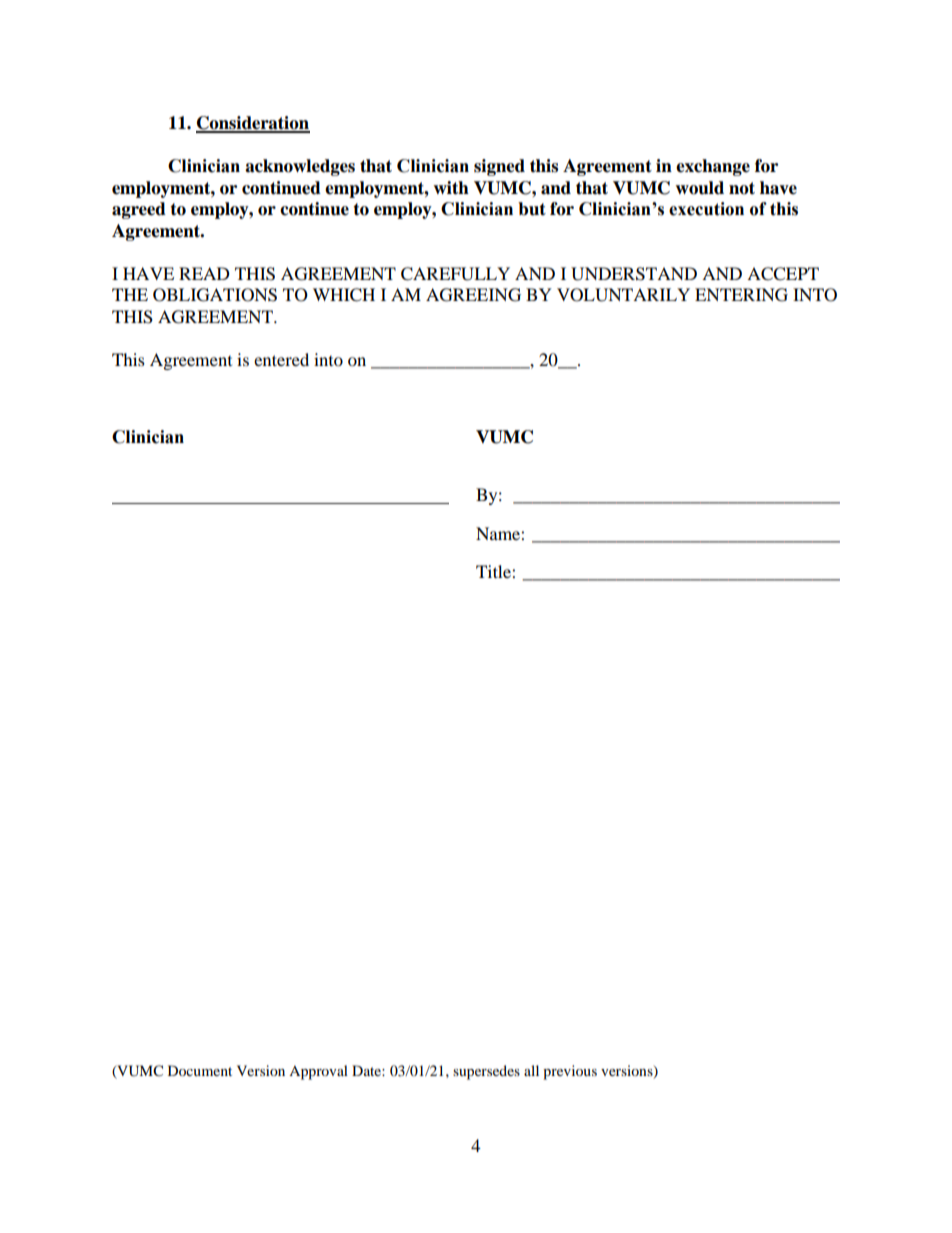  Describe the element at coordinates (570, 1072) in the document. I see `previous` at that location.
